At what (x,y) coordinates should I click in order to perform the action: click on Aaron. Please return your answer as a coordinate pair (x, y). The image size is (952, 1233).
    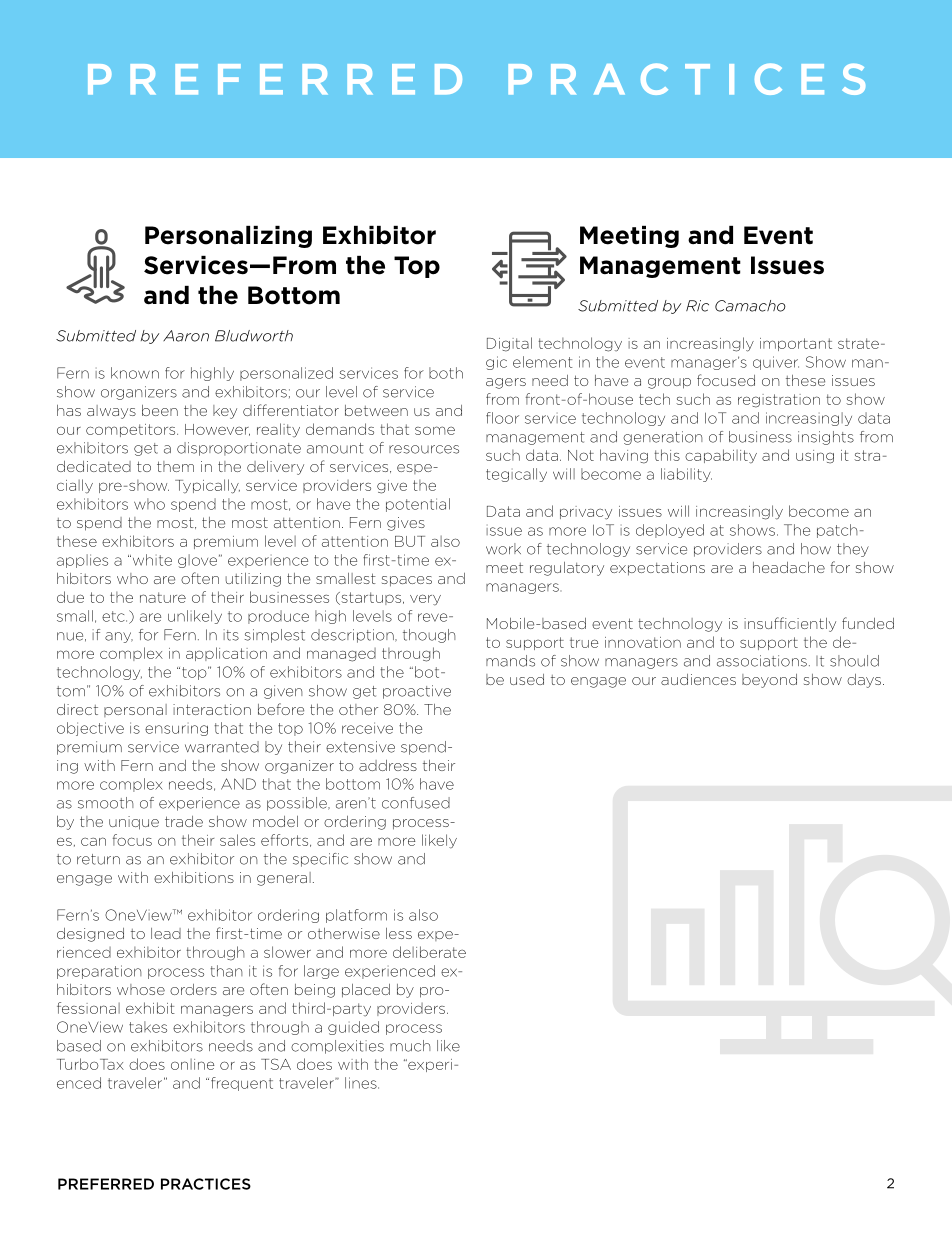
    Looking at the image, I should click on (186, 336).
